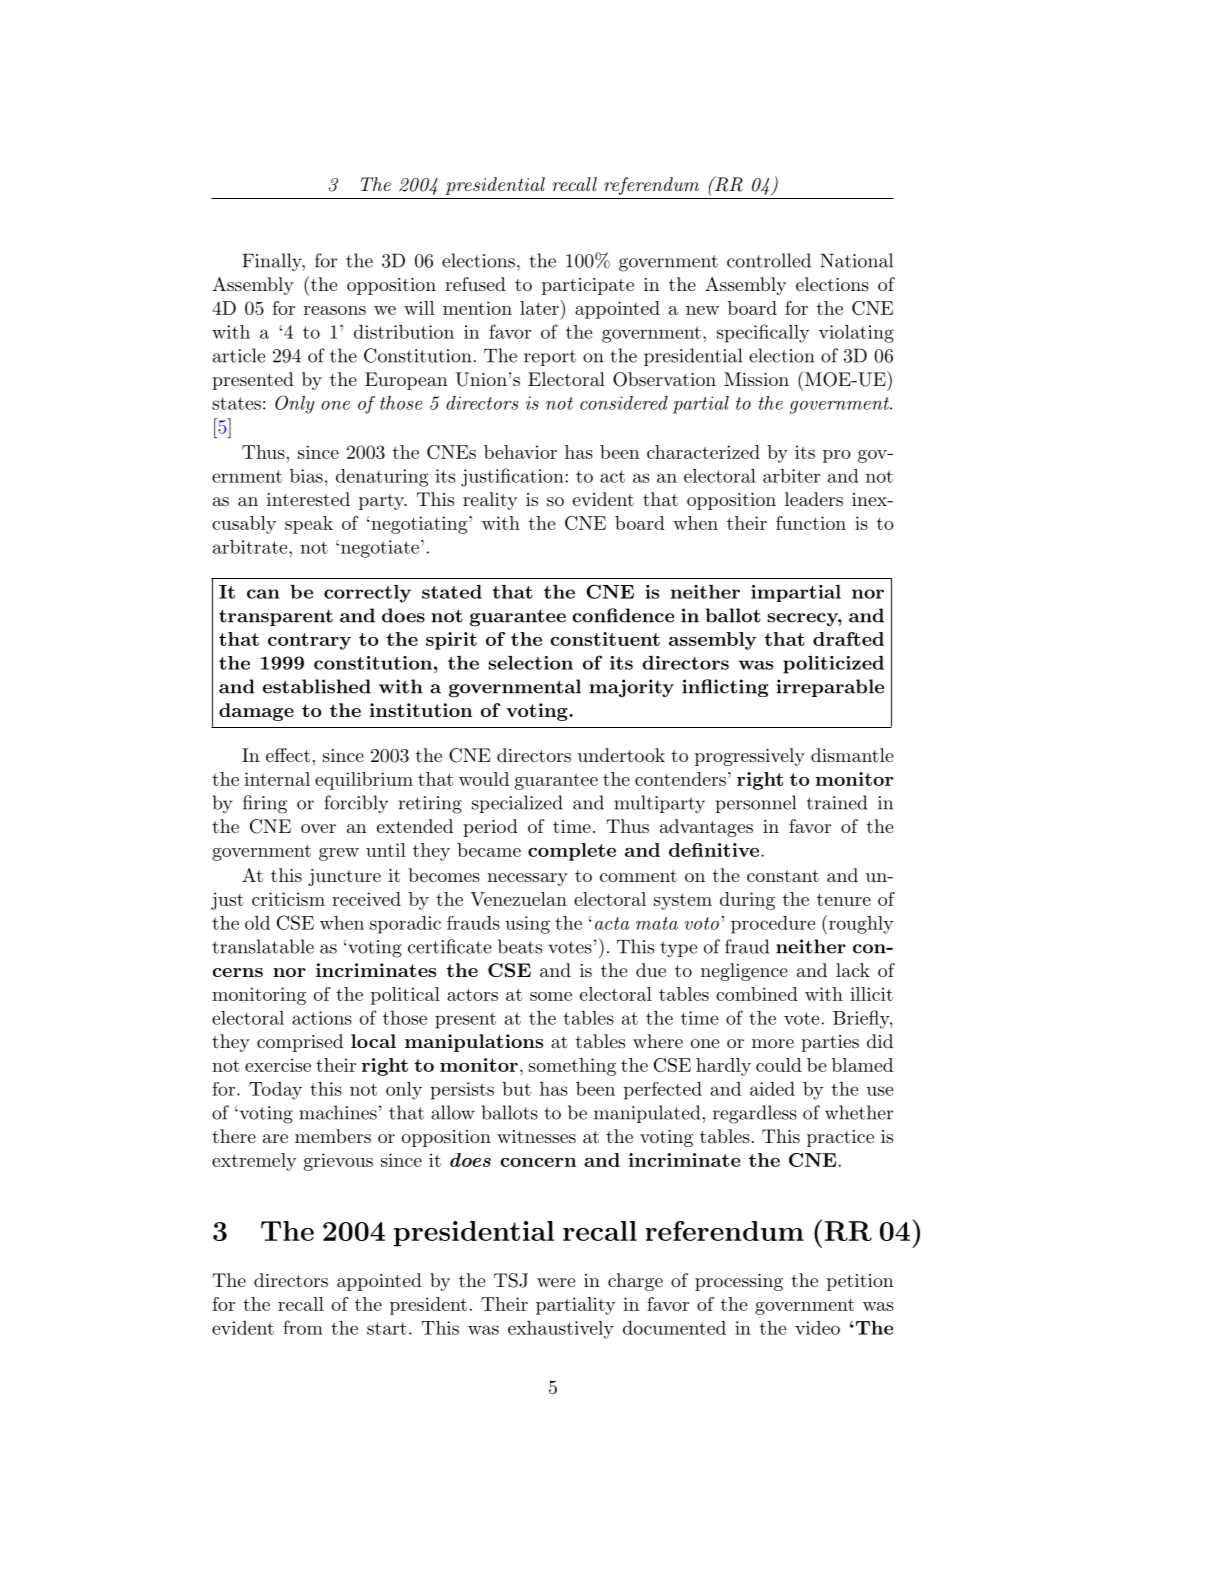 The height and width of the document is (1571, 1214). I want to click on later, so click(540, 307).
